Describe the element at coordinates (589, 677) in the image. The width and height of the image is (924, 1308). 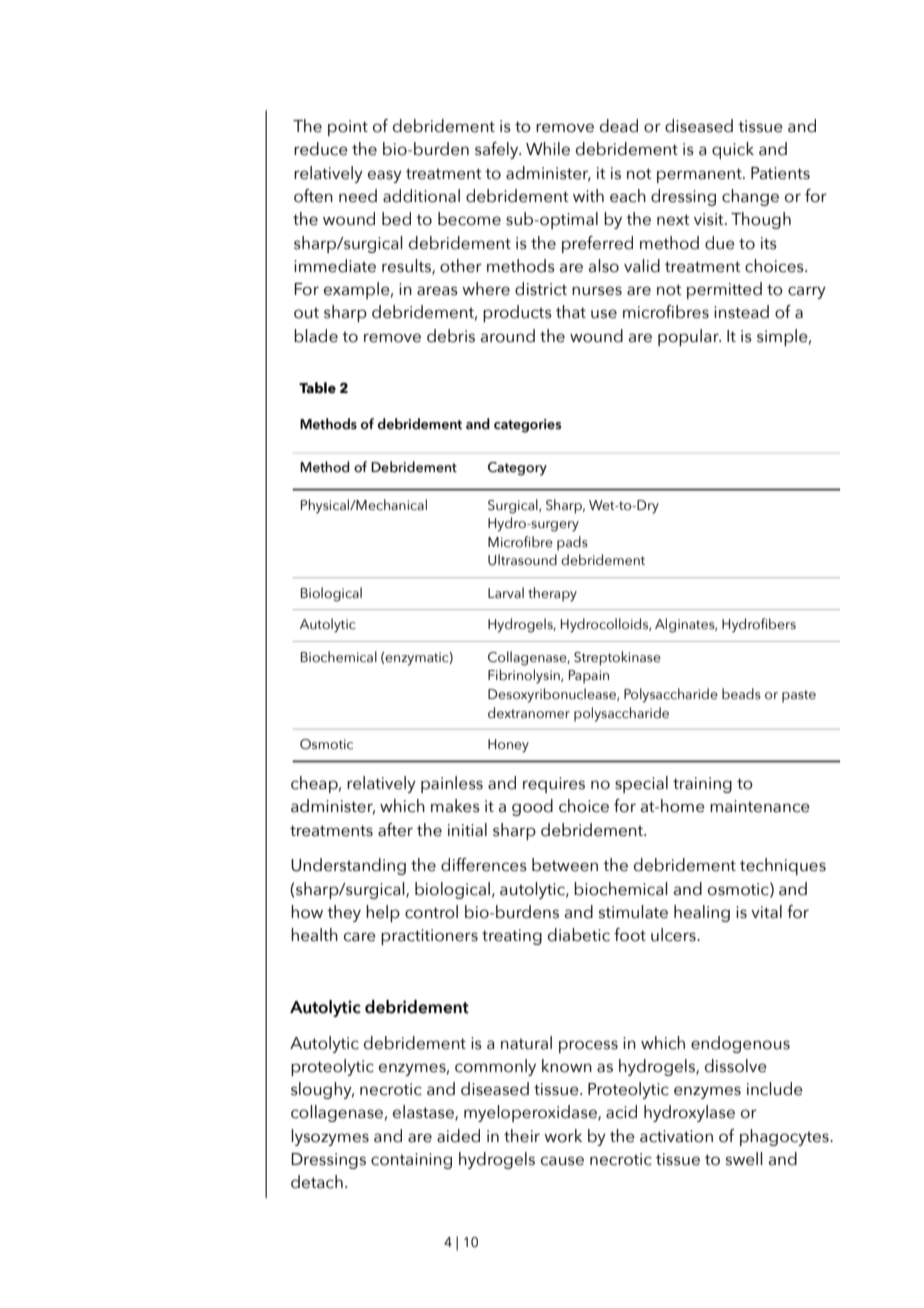
I see `Papain` at that location.
